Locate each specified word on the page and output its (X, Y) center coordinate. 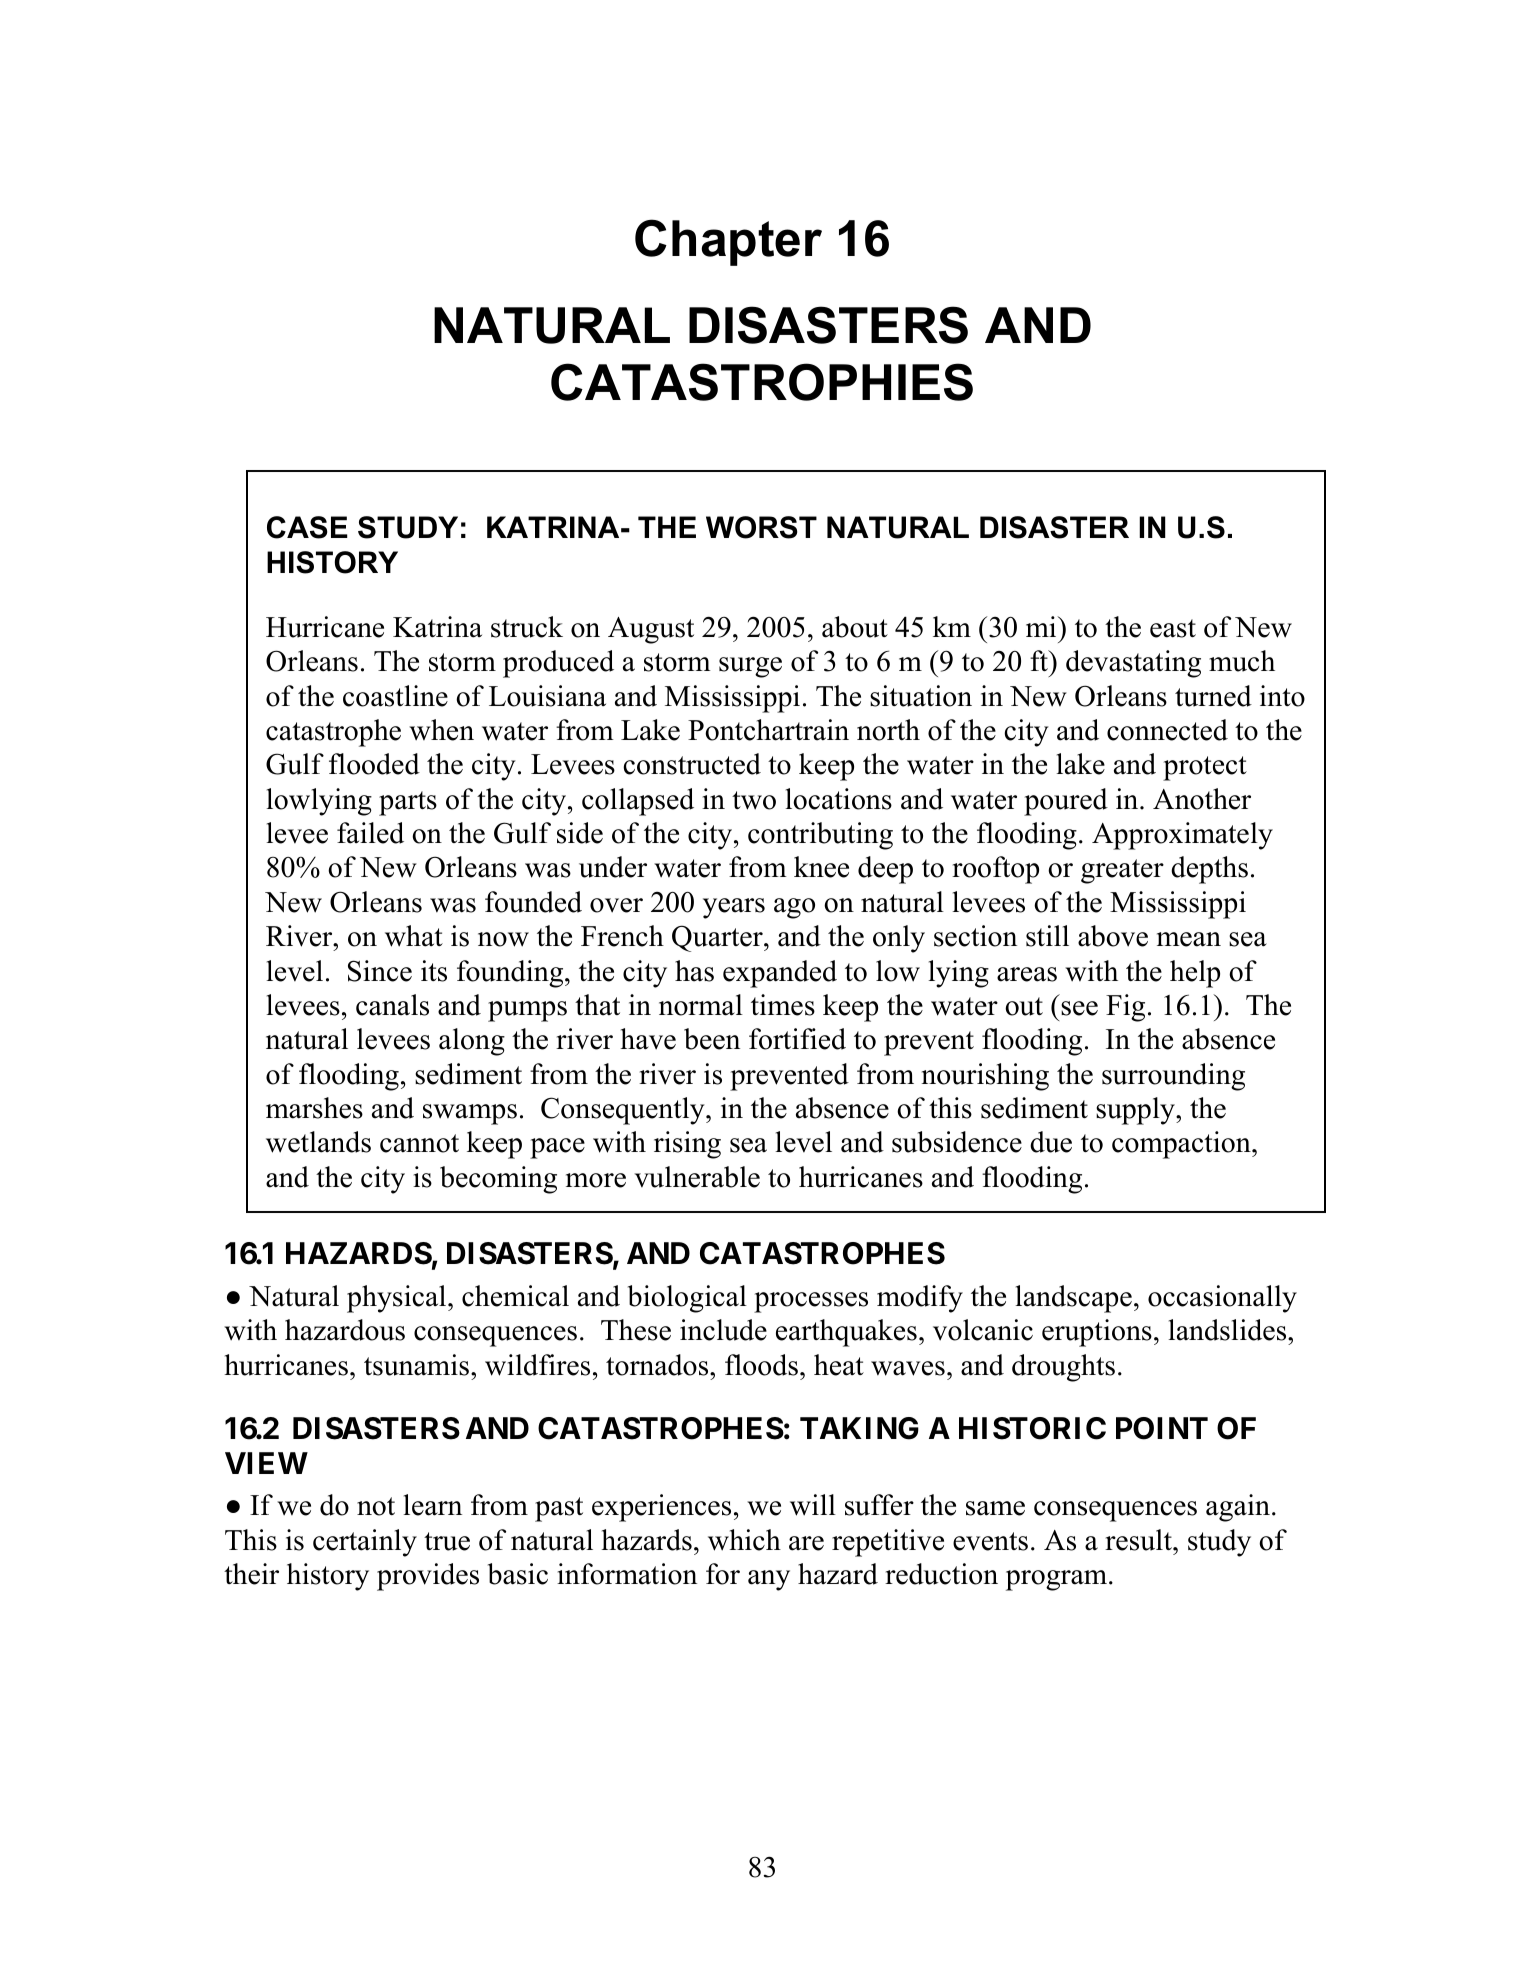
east (1173, 628)
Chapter (728, 242)
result (1139, 1540)
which (744, 1540)
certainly (365, 1543)
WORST (761, 527)
